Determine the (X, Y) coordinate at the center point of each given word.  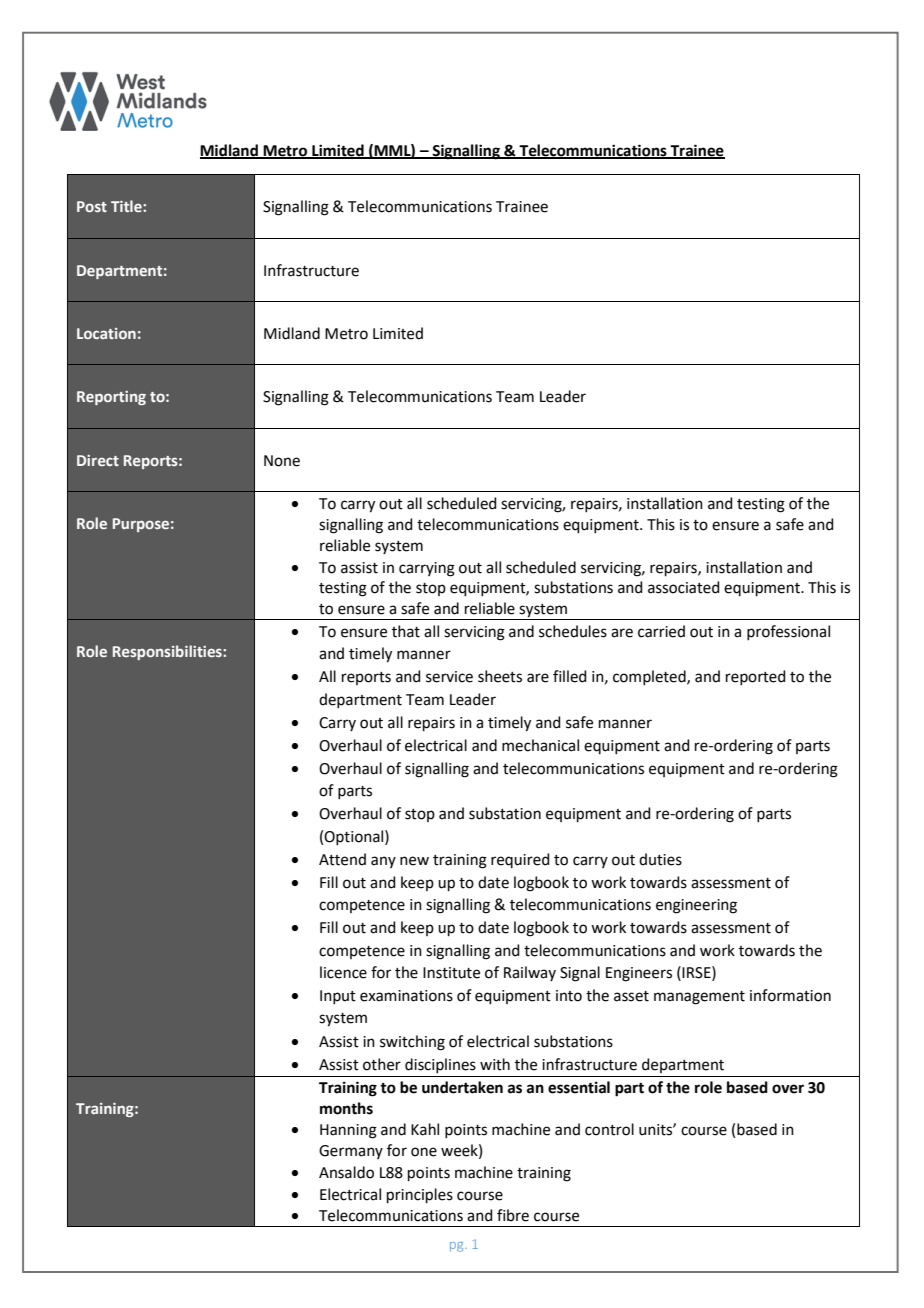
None (282, 461)
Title (127, 206)
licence (343, 972)
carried (661, 631)
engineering (696, 906)
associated (684, 587)
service (449, 677)
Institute (451, 973)
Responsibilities (168, 652)
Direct (98, 460)
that (406, 631)
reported (756, 677)
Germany (351, 1152)
